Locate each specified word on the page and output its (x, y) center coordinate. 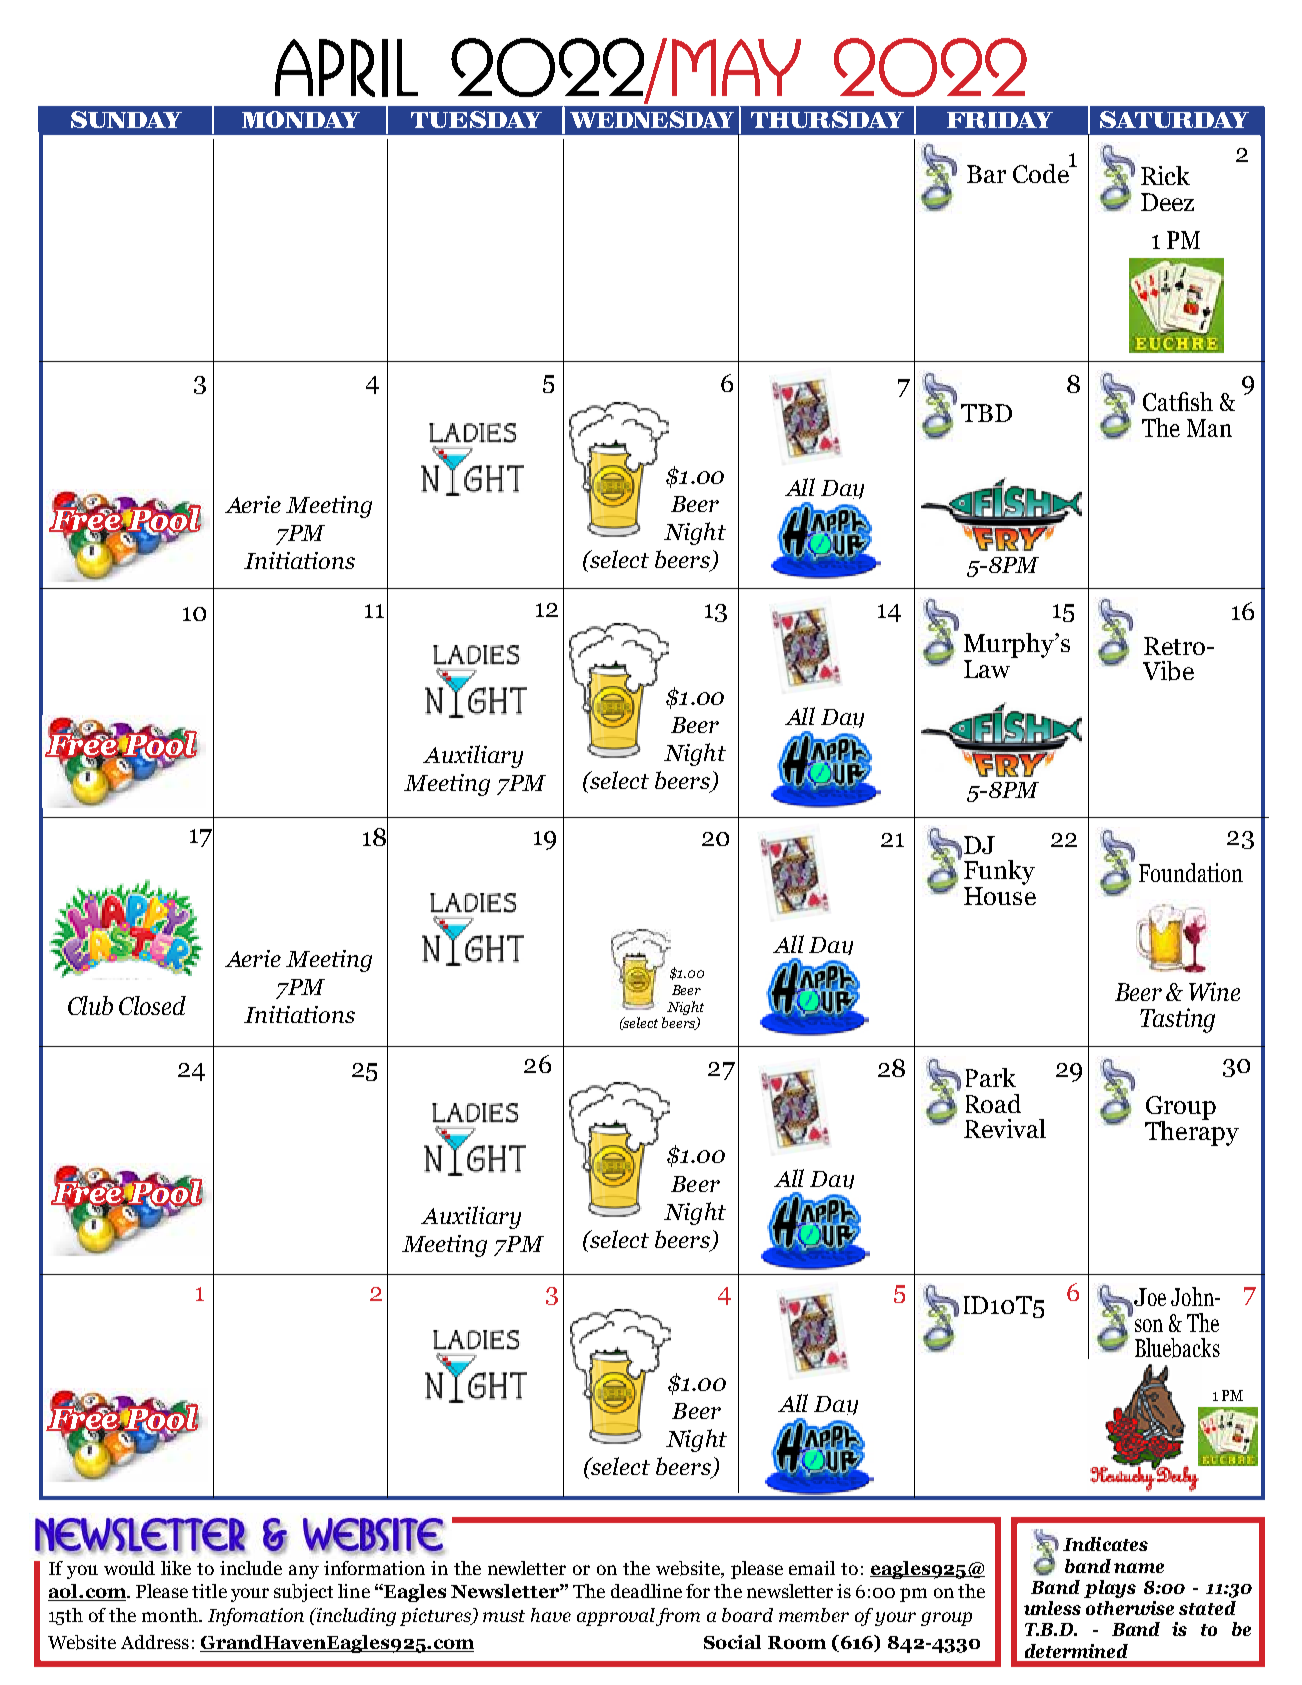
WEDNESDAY (652, 119)
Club (90, 1005)
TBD (986, 413)
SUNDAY (126, 119)
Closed (152, 1005)
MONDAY (301, 119)
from (678, 1617)
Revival (1005, 1128)
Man (1209, 428)
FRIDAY (1000, 120)
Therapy (1192, 1132)
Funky (999, 872)
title (209, 1591)
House (1000, 896)
